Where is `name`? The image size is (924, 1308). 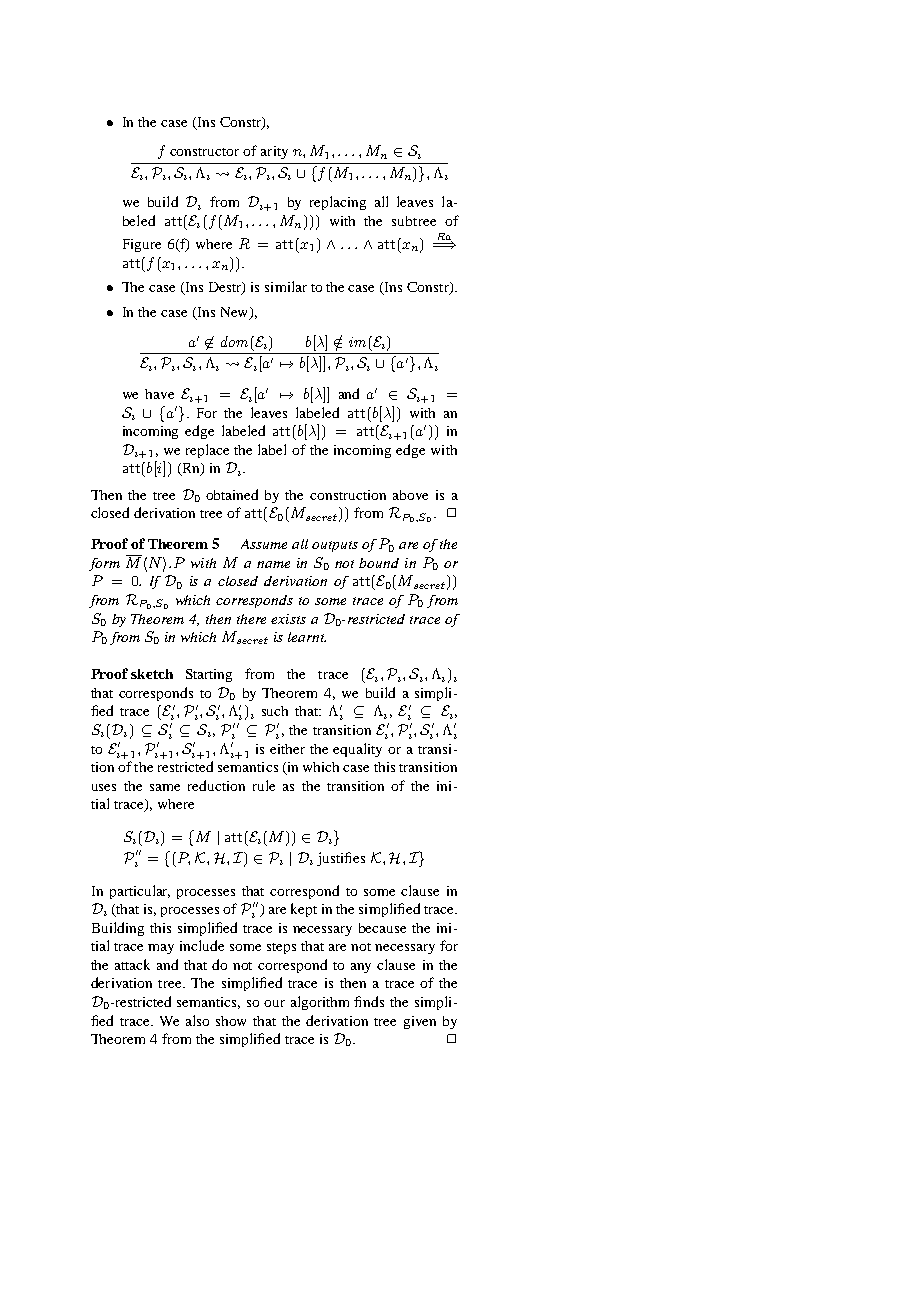
name is located at coordinates (273, 564).
